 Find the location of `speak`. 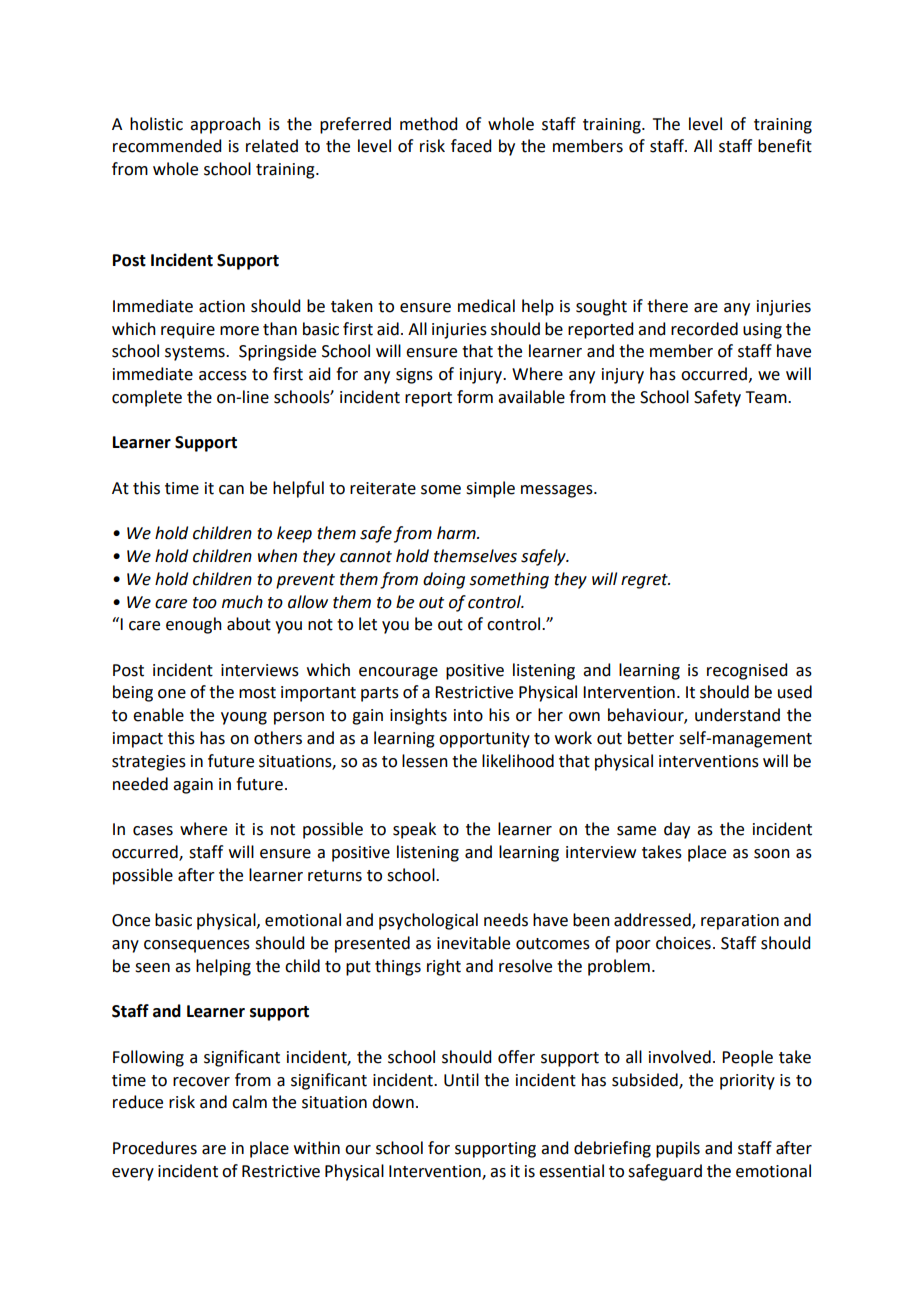

speak is located at coordinates (414, 830).
